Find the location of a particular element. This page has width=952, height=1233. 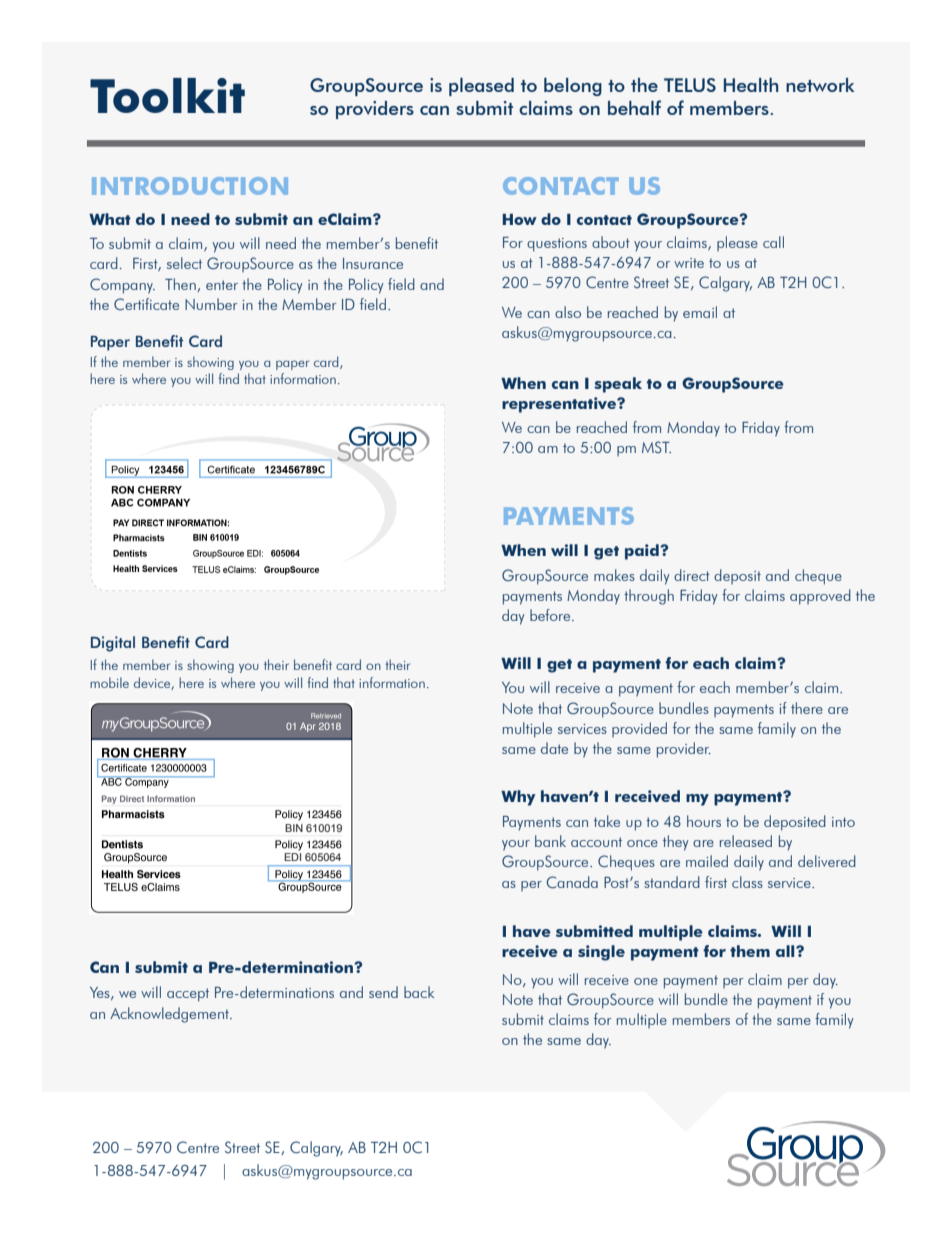

representative is located at coordinates (560, 405).
